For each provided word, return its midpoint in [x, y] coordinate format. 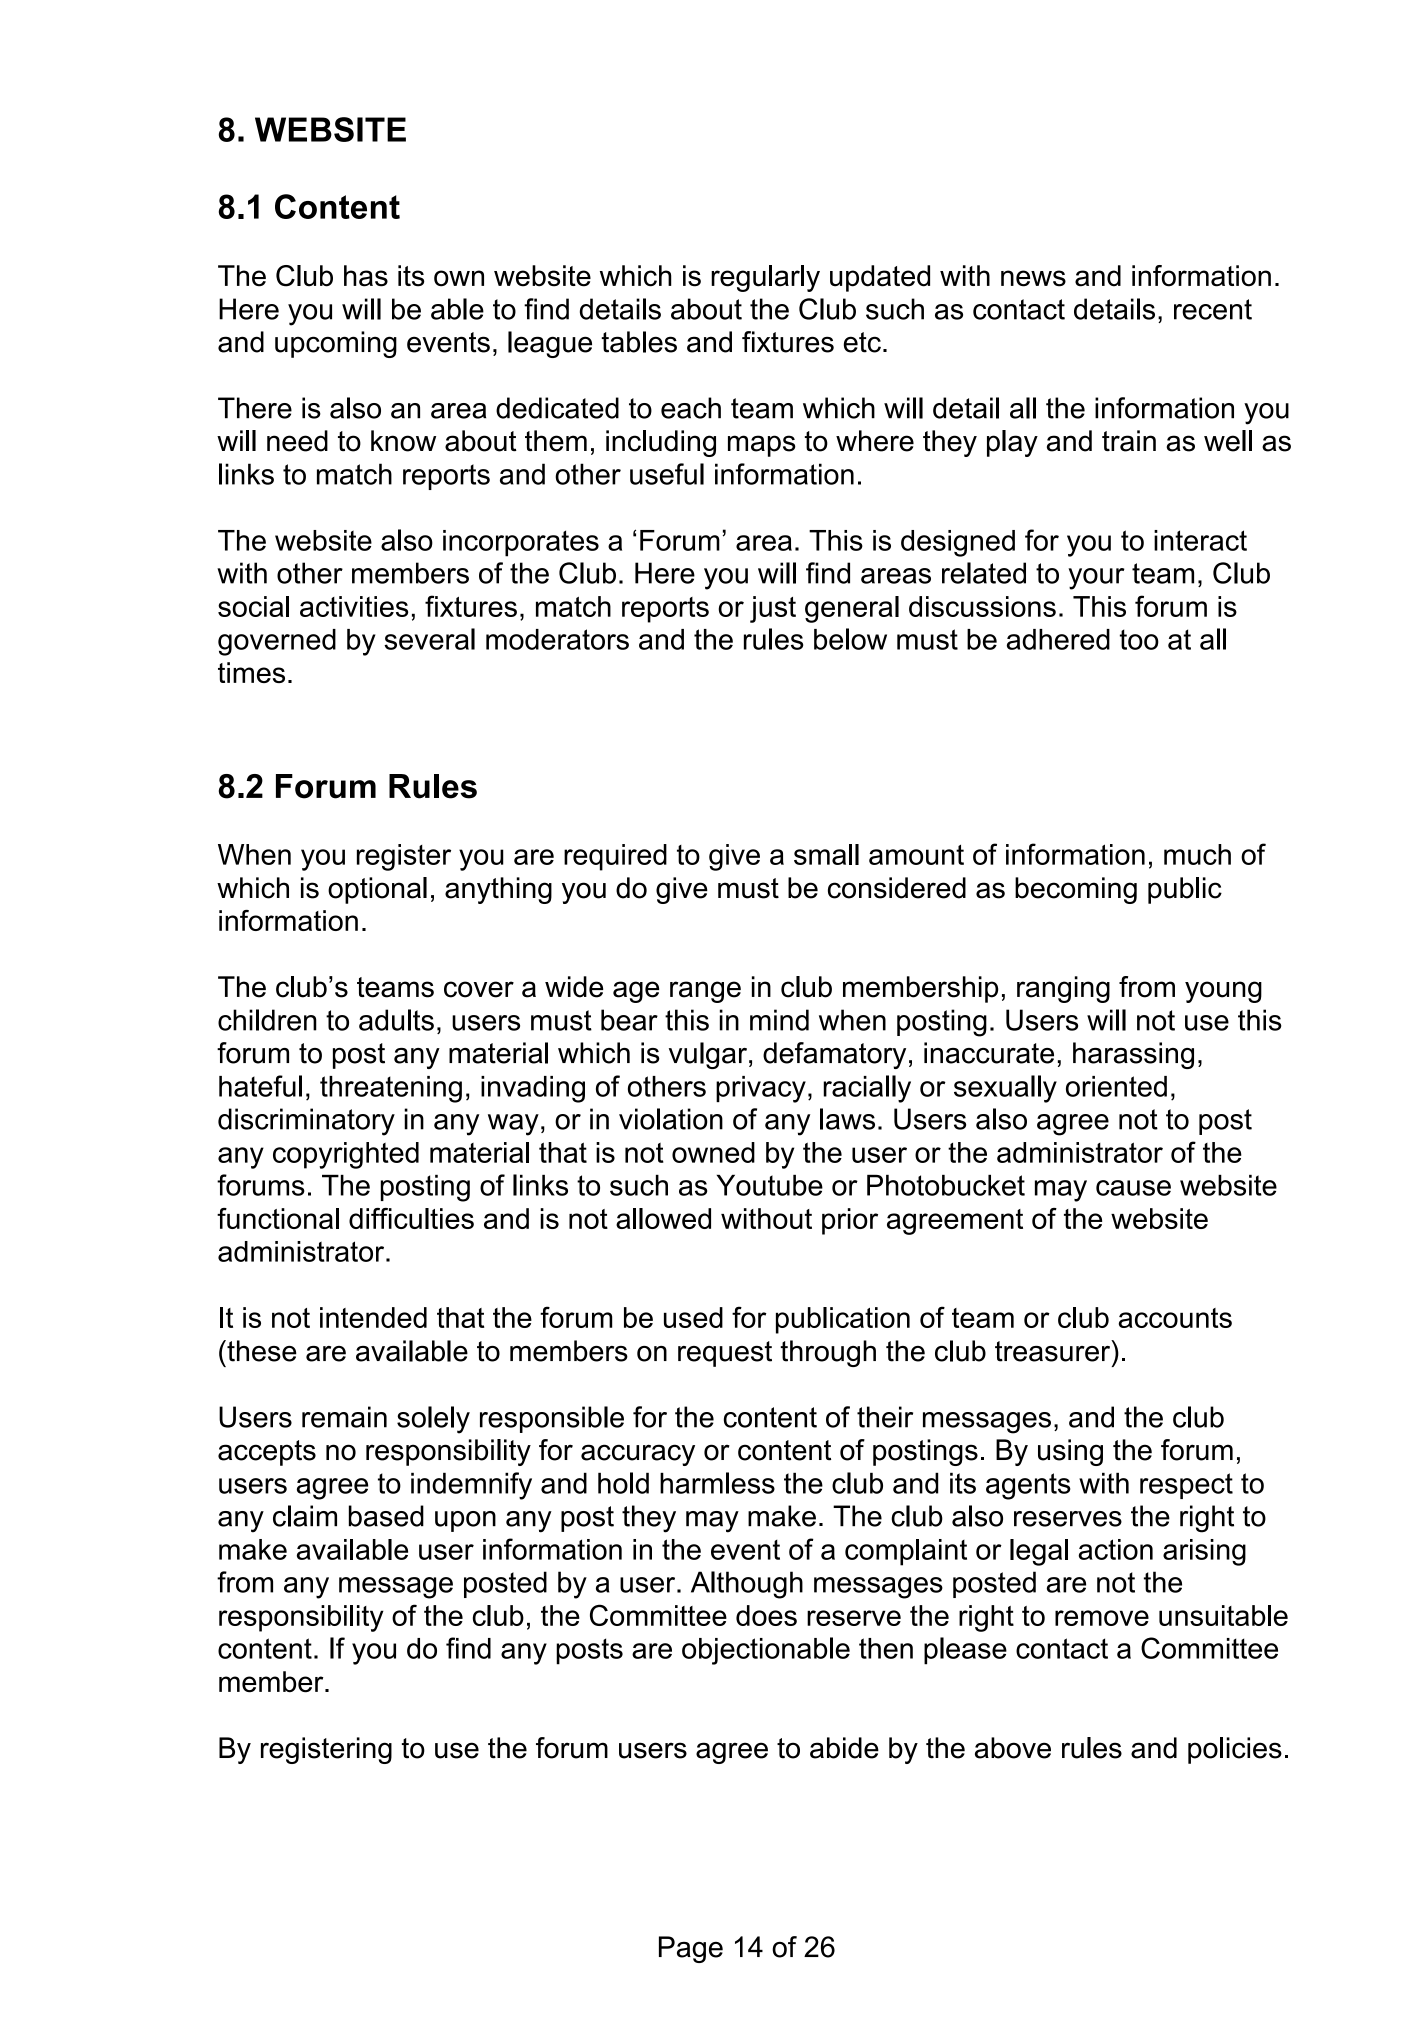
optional [377, 890]
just [773, 609]
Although [747, 1585]
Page [691, 1949]
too [1139, 639]
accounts [1175, 1318]
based [386, 1516]
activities [354, 606]
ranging [1063, 989]
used [693, 1317]
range [705, 992]
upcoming [336, 344]
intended [373, 1317]
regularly [765, 278]
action [1115, 1549]
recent [1213, 309]
